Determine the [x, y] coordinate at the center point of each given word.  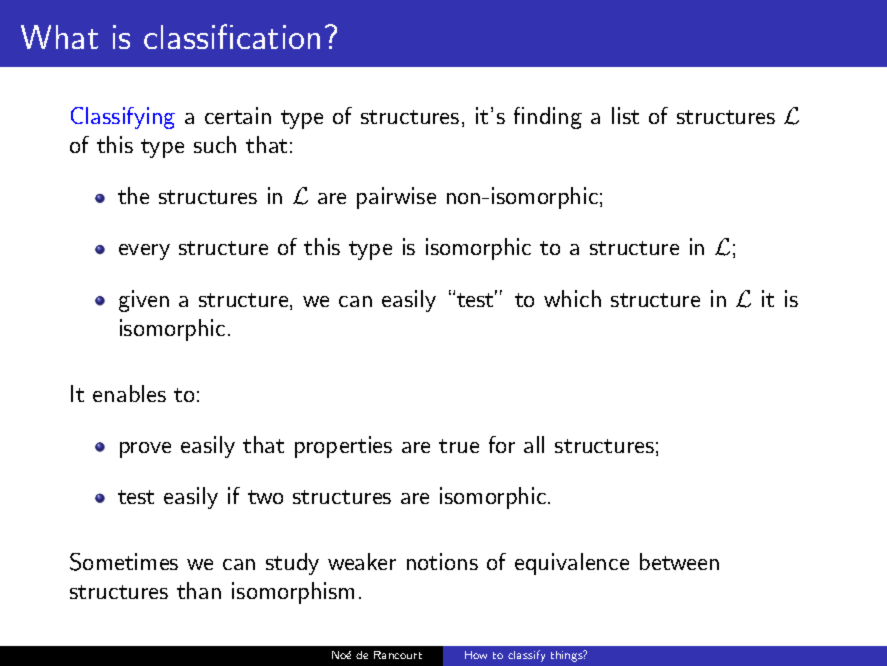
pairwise [396, 198]
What [59, 37]
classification [232, 36]
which [572, 298]
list [625, 115]
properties [343, 447]
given [144, 301]
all [534, 444]
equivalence [572, 564]
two [265, 497]
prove [145, 450]
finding [548, 118]
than [199, 590]
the [133, 195]
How [476, 655]
